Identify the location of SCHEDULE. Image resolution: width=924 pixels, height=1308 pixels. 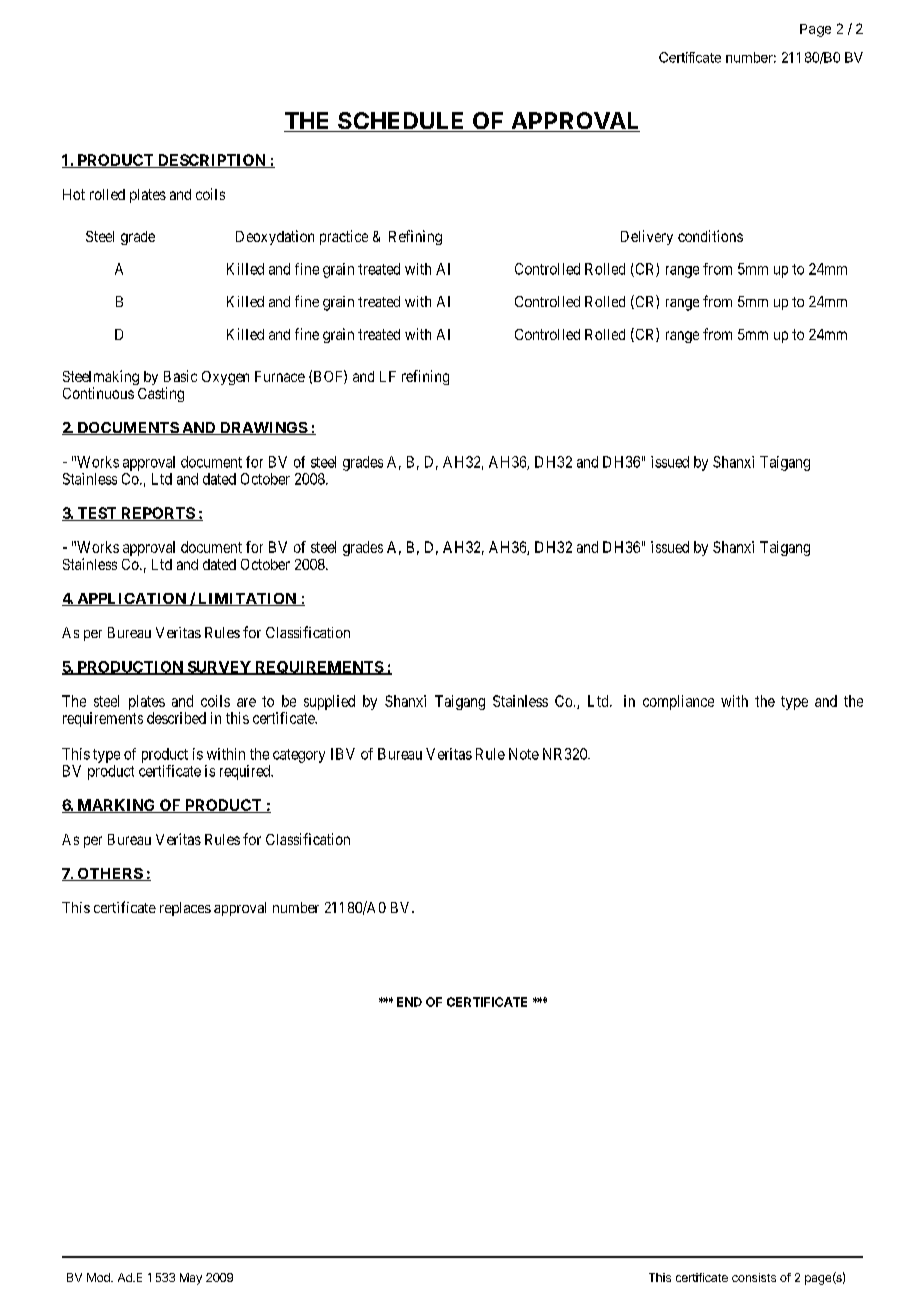
(401, 122).
